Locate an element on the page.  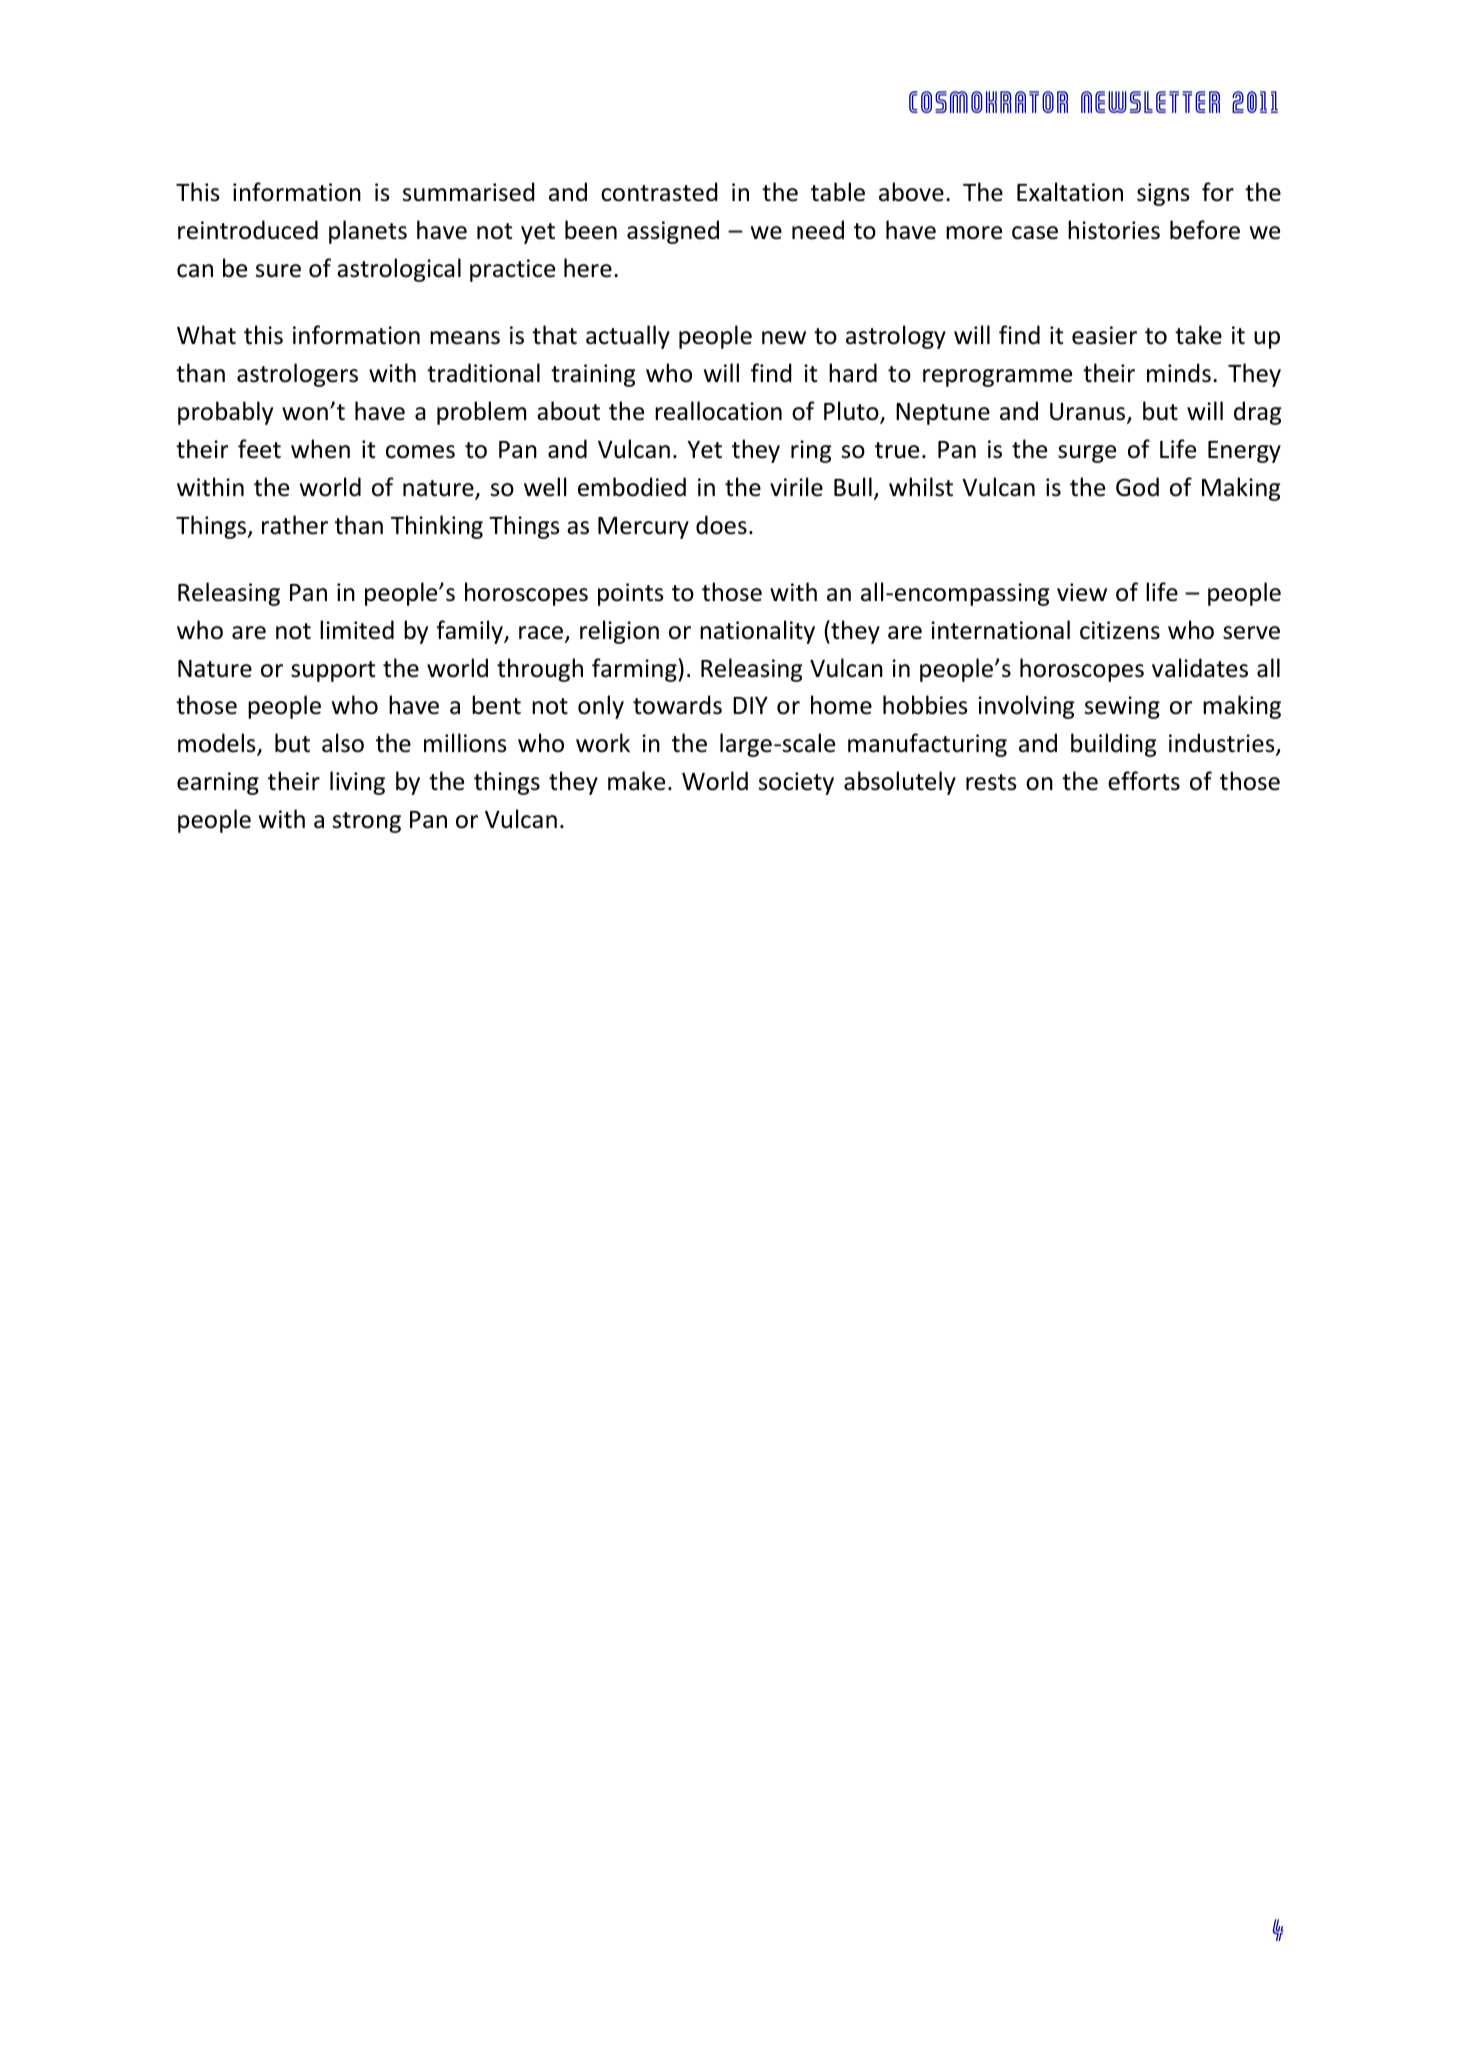
sure is located at coordinates (278, 271).
